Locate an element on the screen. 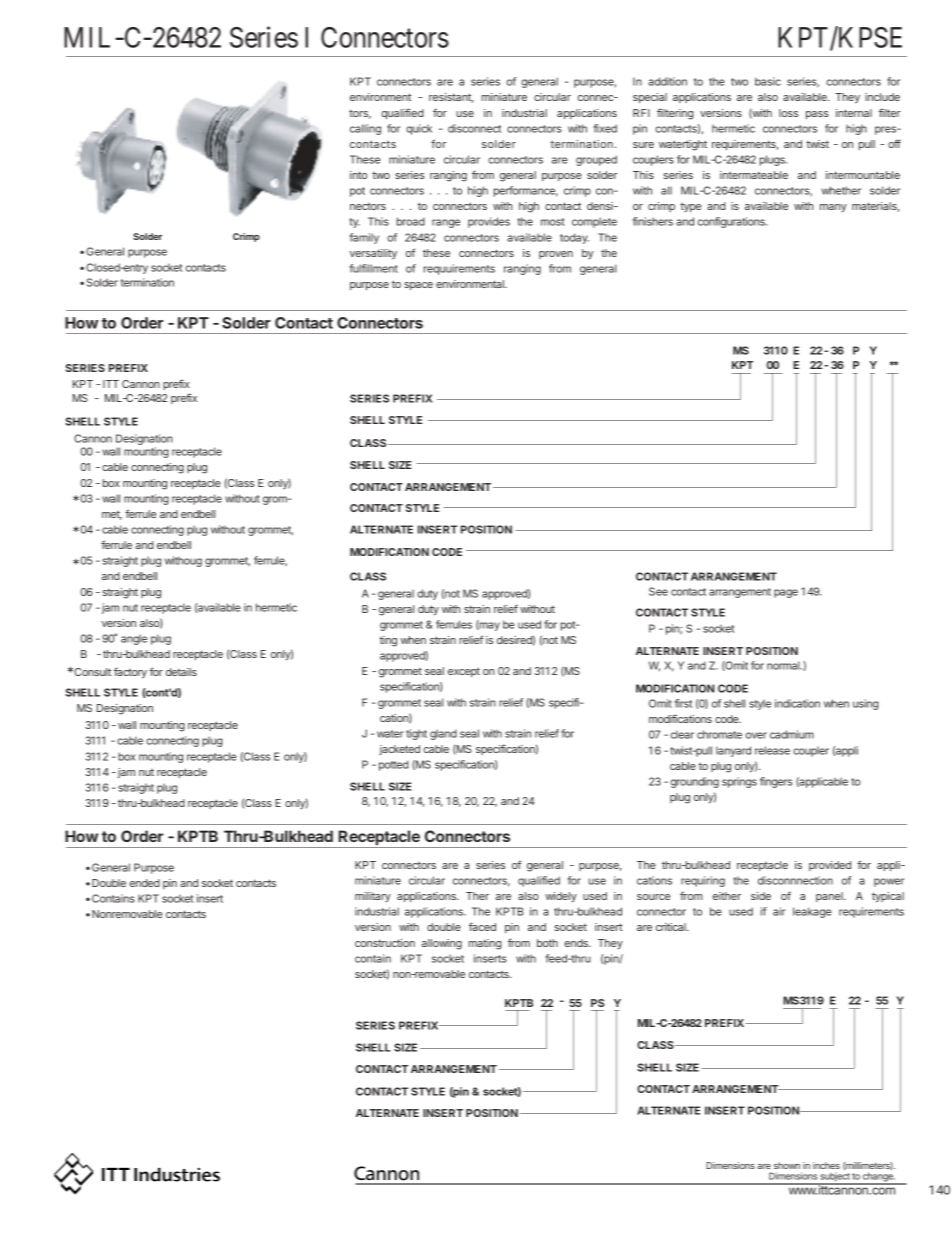 This screenshot has width=952, height=1233. construction is located at coordinates (385, 943).
